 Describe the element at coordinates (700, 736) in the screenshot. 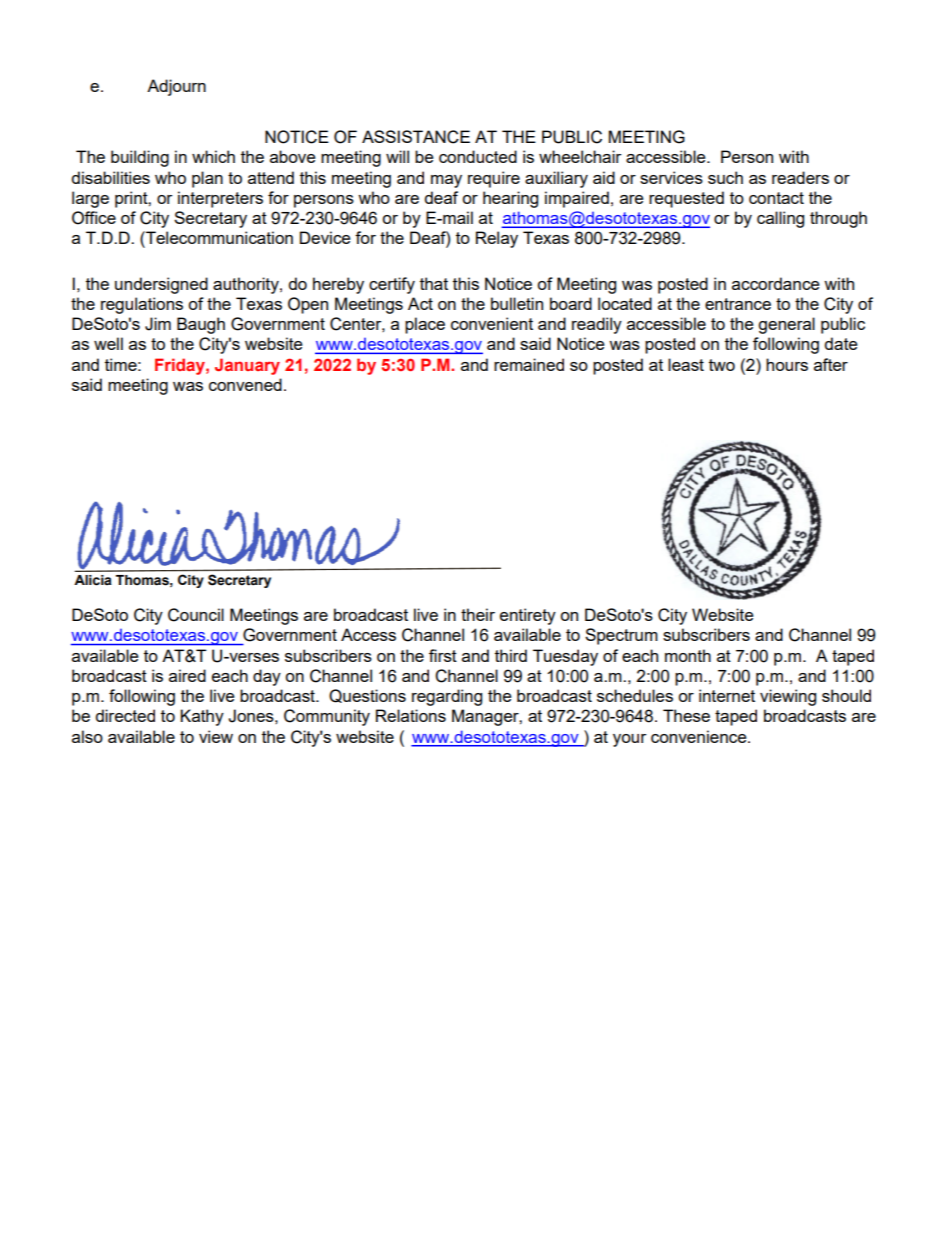

I see `convenience` at that location.
